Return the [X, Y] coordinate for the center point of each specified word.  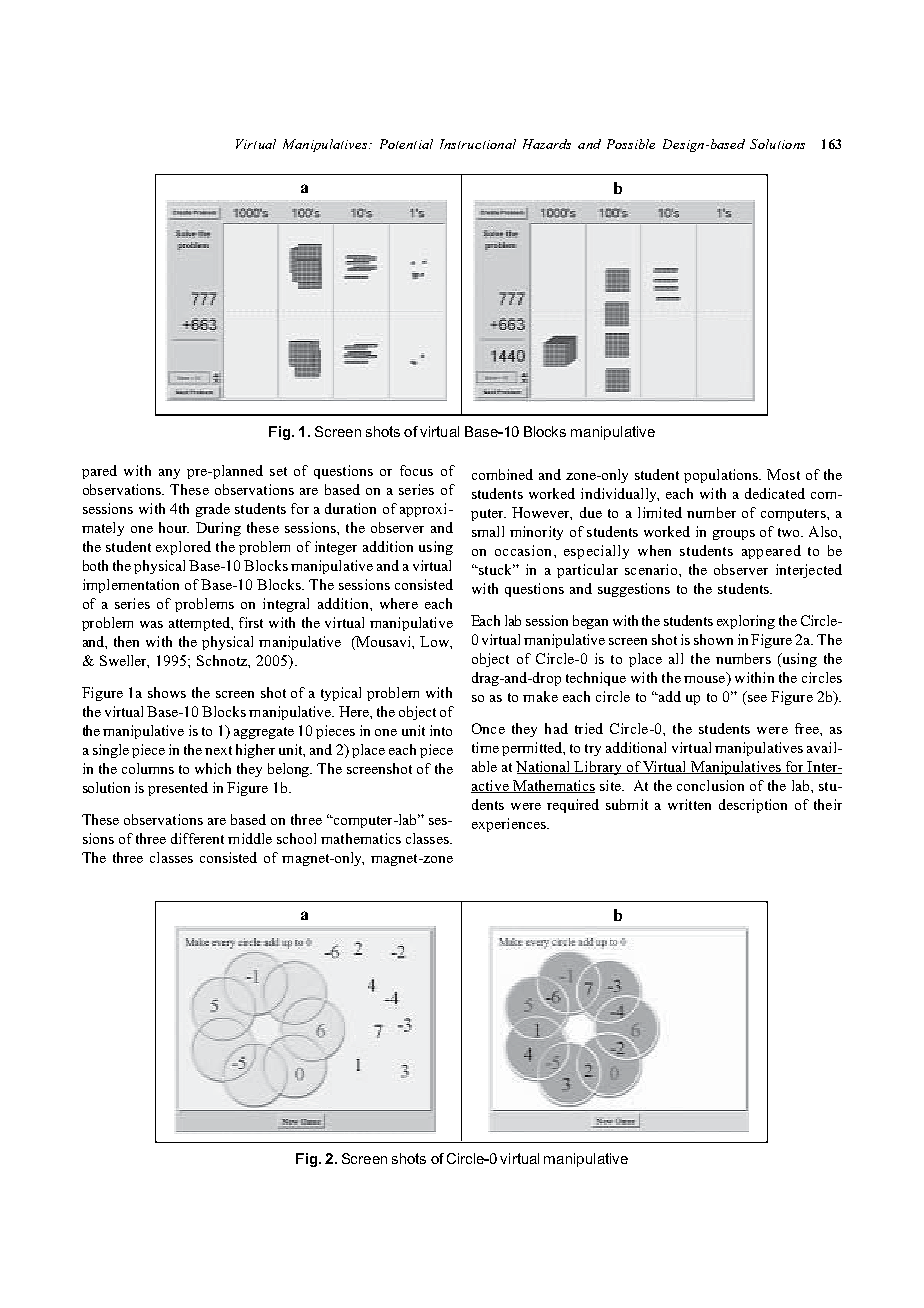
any [169, 474]
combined [502, 474]
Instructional [478, 144]
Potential [406, 144]
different [197, 838]
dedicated [775, 493]
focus [416, 470]
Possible [631, 144]
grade [213, 510]
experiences [510, 825]
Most [783, 474]
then [126, 641]
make [540, 696]
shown [713, 639]
